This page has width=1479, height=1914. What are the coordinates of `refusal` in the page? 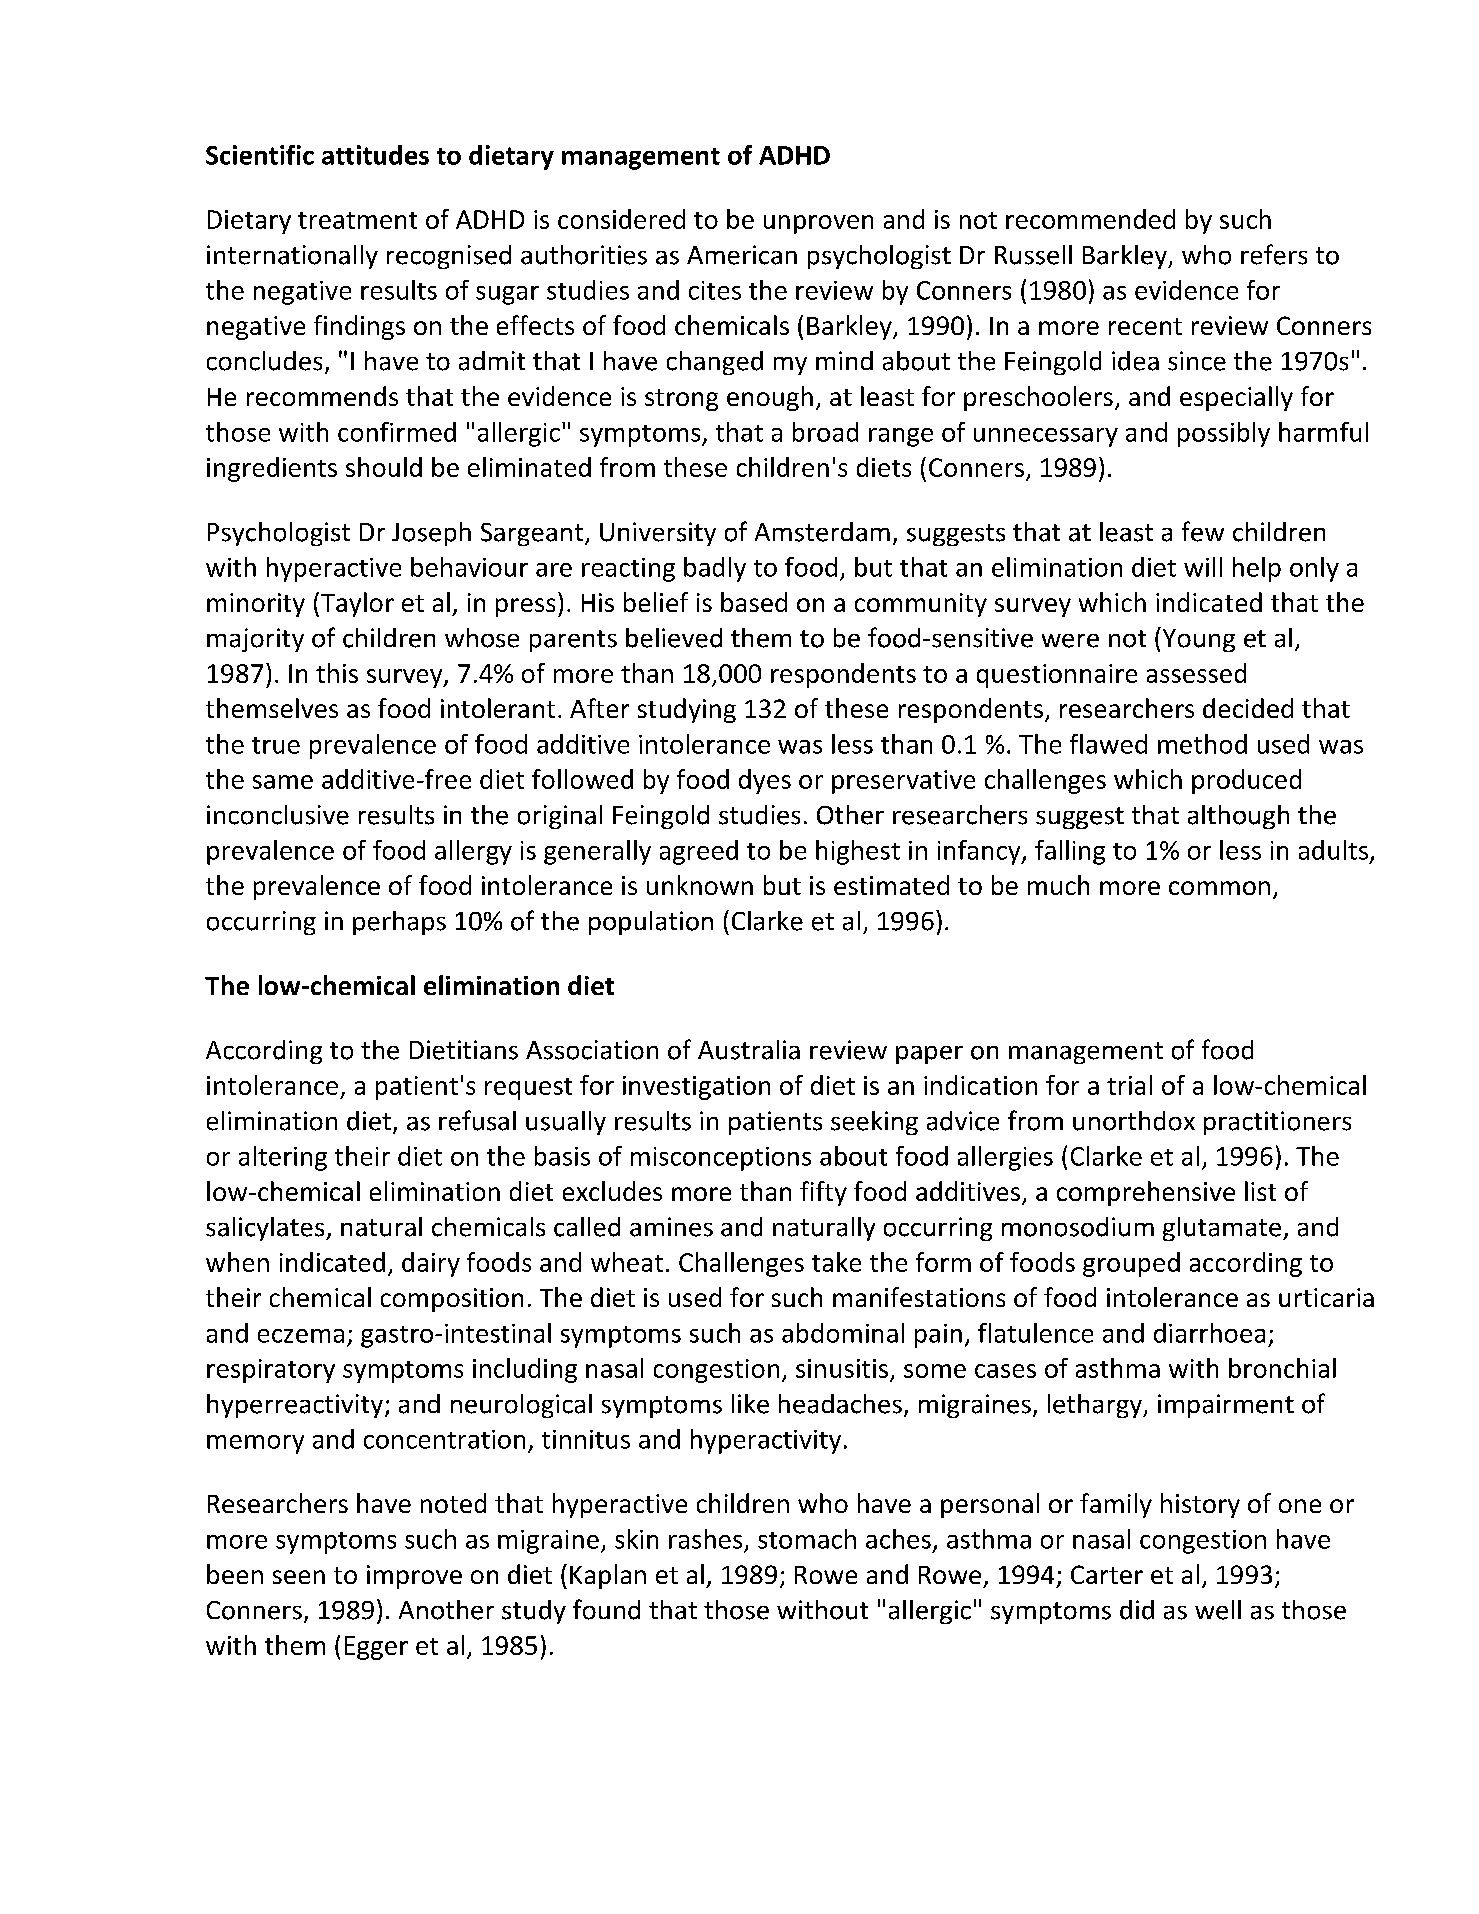 It's located at (477, 1120).
